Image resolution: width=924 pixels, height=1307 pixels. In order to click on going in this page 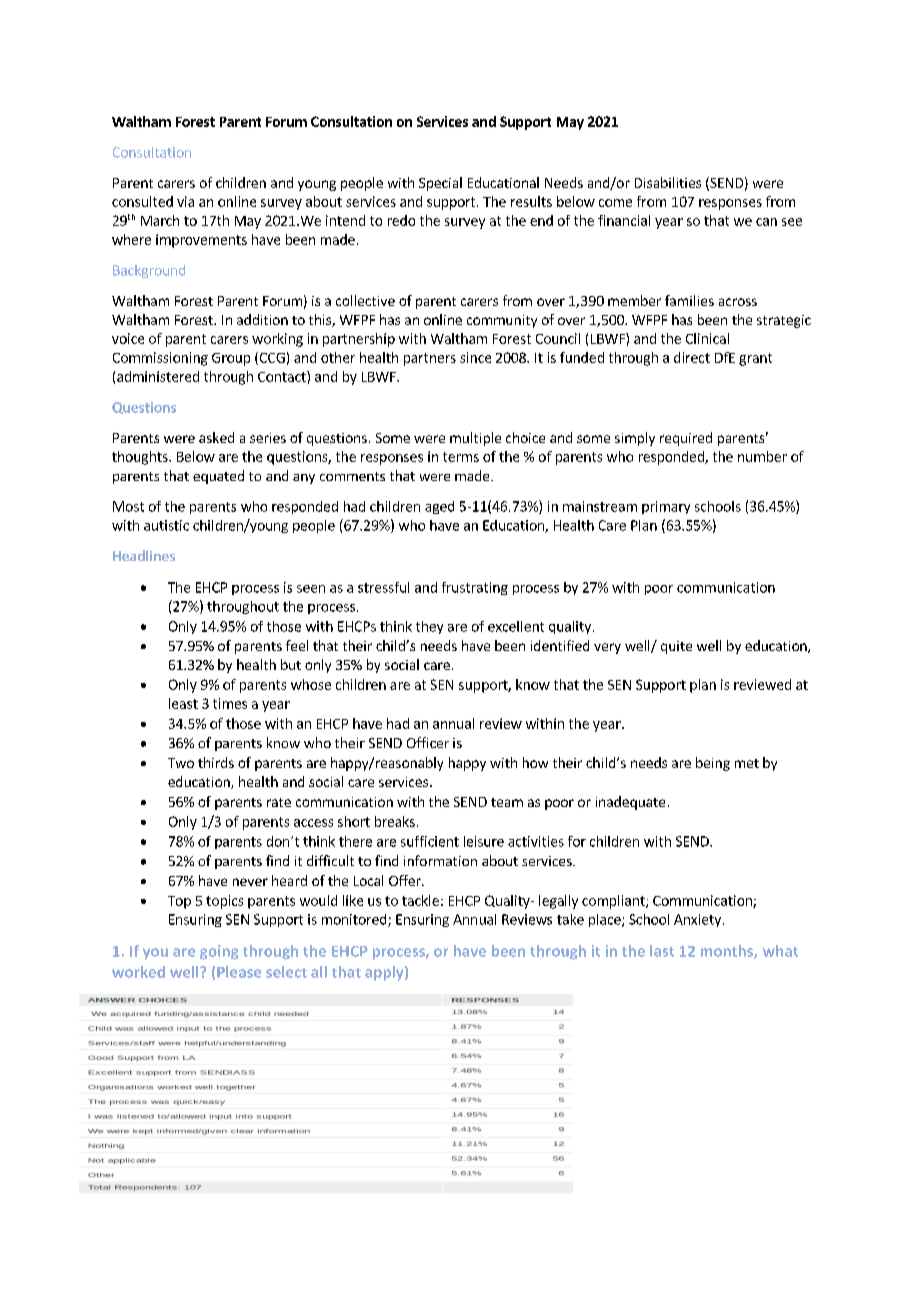, I will do `click(219, 952)`.
